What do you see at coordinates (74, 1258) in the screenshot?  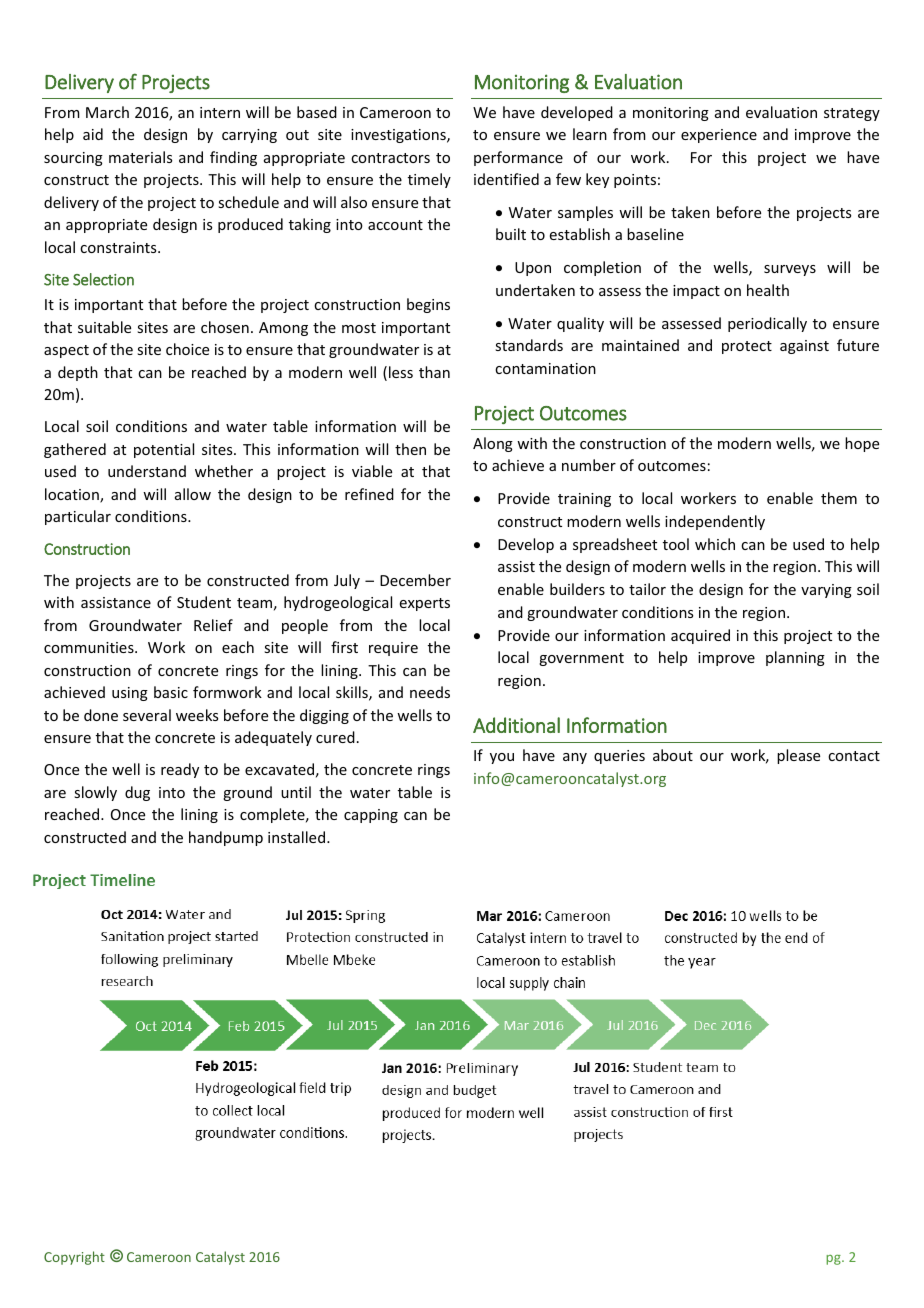 I see `Copyright` at bounding box center [74, 1258].
